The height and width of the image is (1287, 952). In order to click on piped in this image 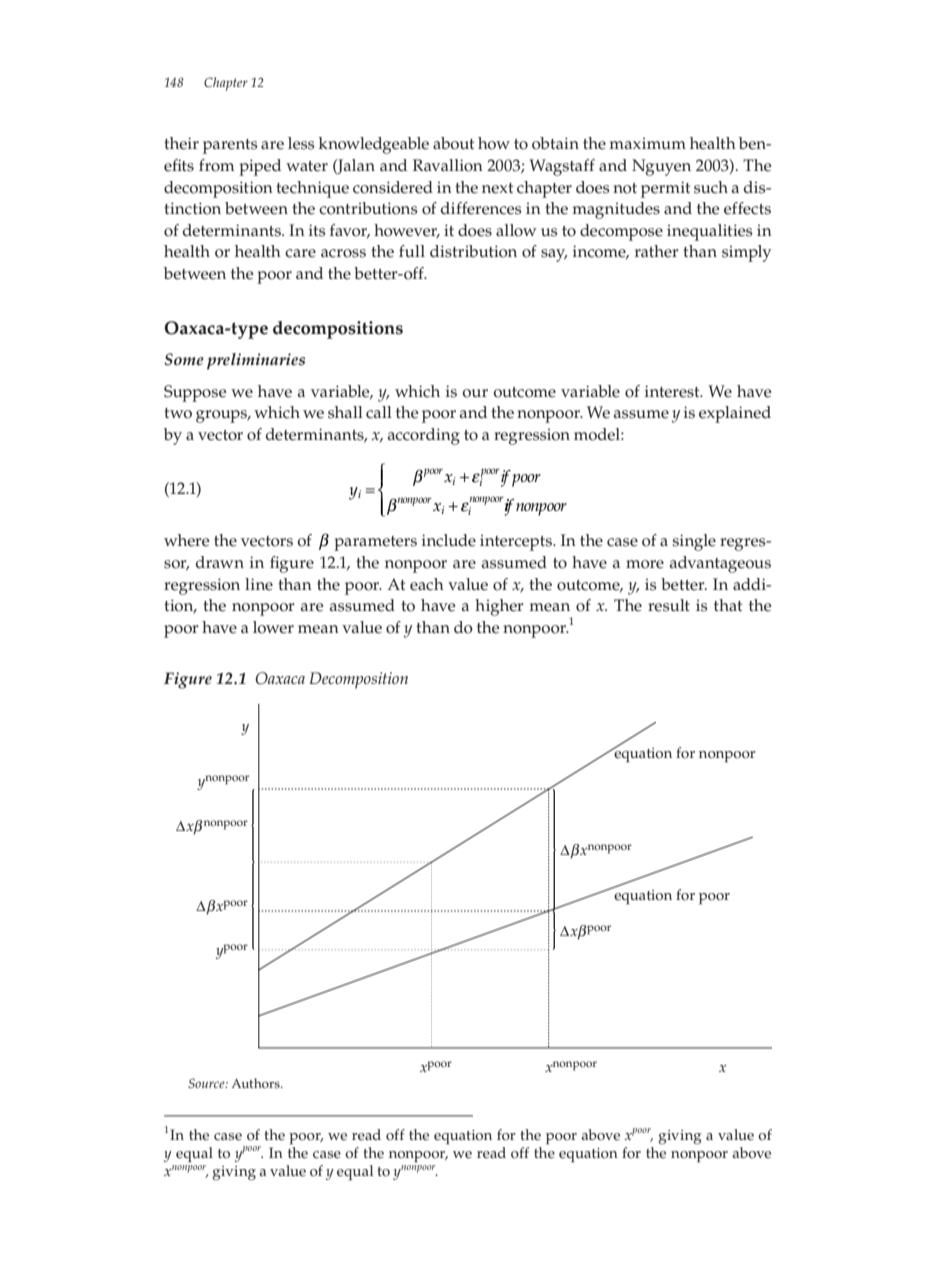, I will do `click(260, 167)`.
